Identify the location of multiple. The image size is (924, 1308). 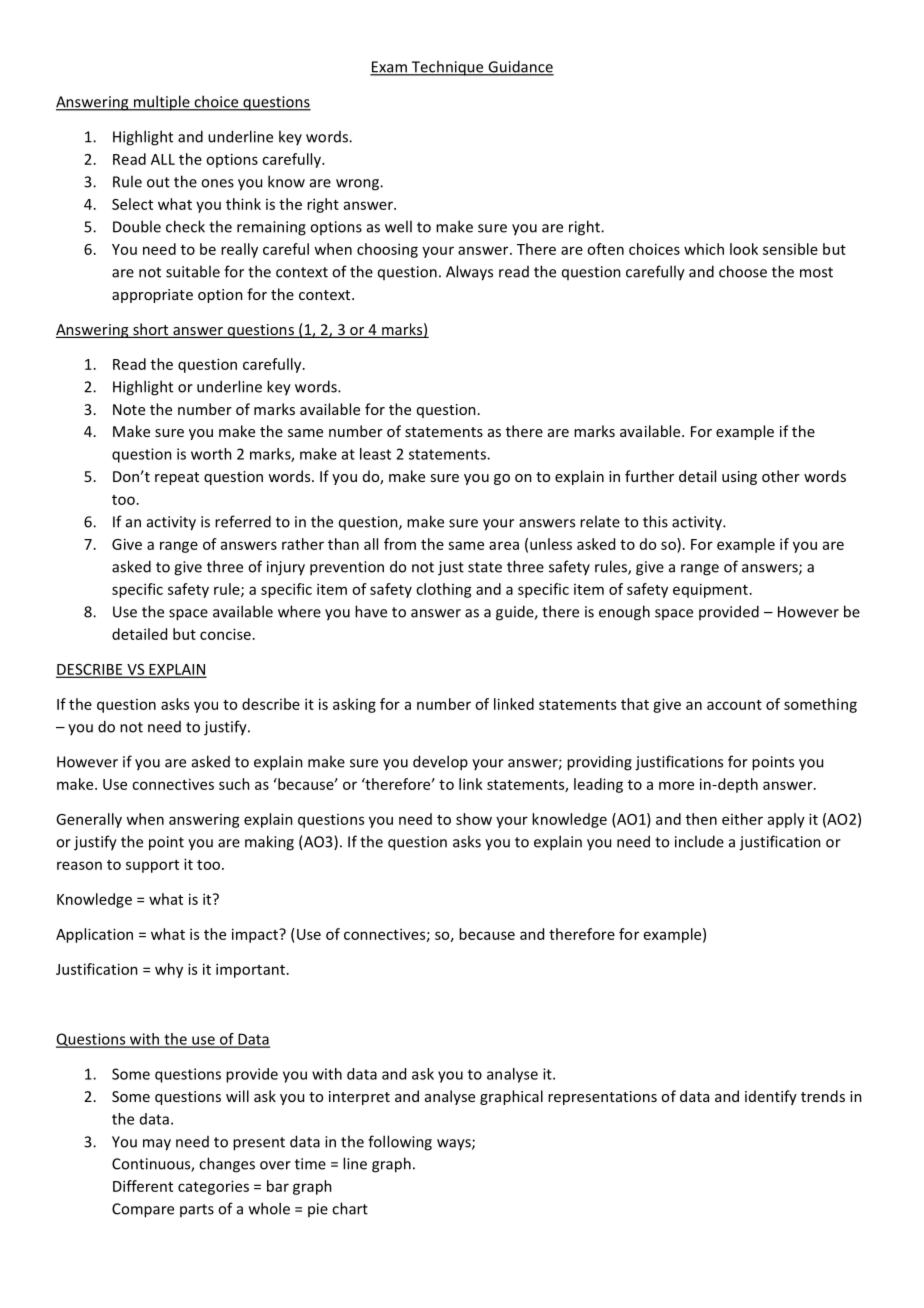
(162, 103).
